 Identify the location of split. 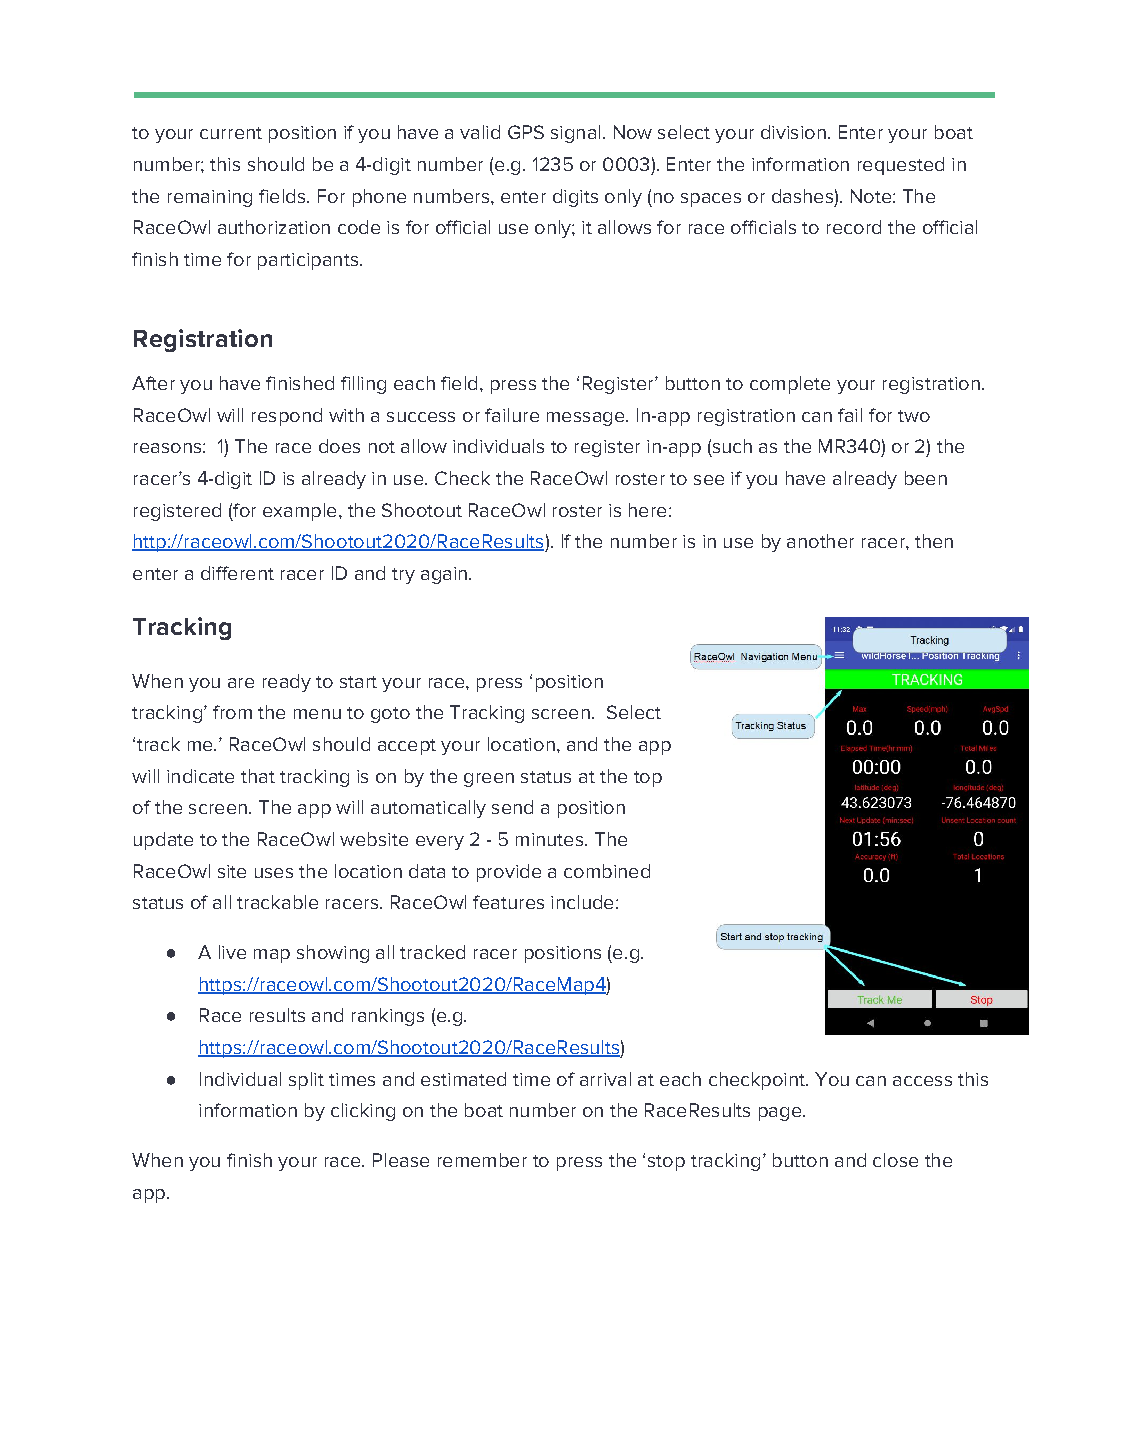
(306, 1081).
